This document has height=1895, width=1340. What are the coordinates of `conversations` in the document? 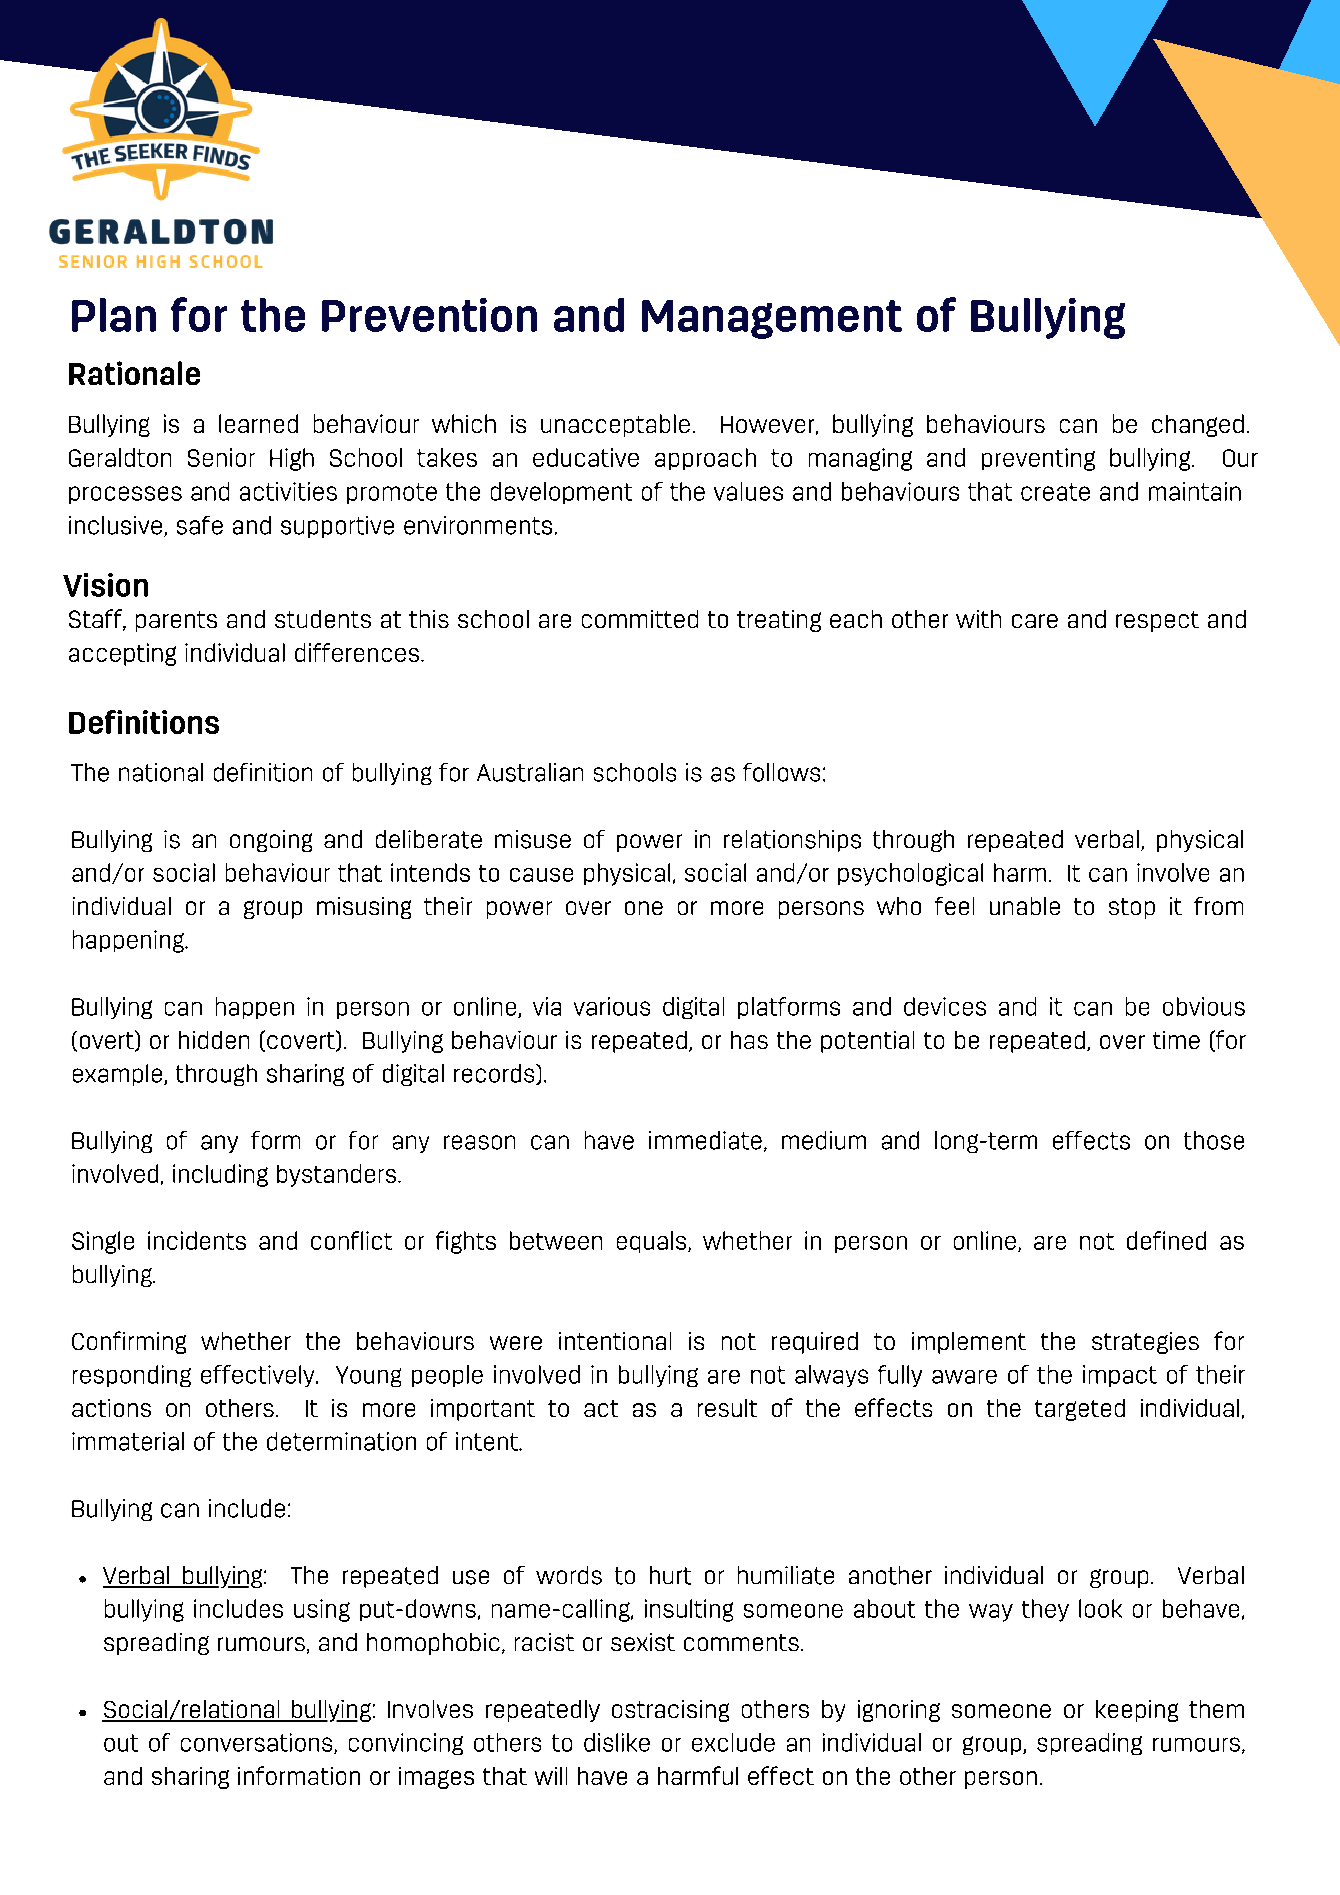 It's located at (258, 1743).
